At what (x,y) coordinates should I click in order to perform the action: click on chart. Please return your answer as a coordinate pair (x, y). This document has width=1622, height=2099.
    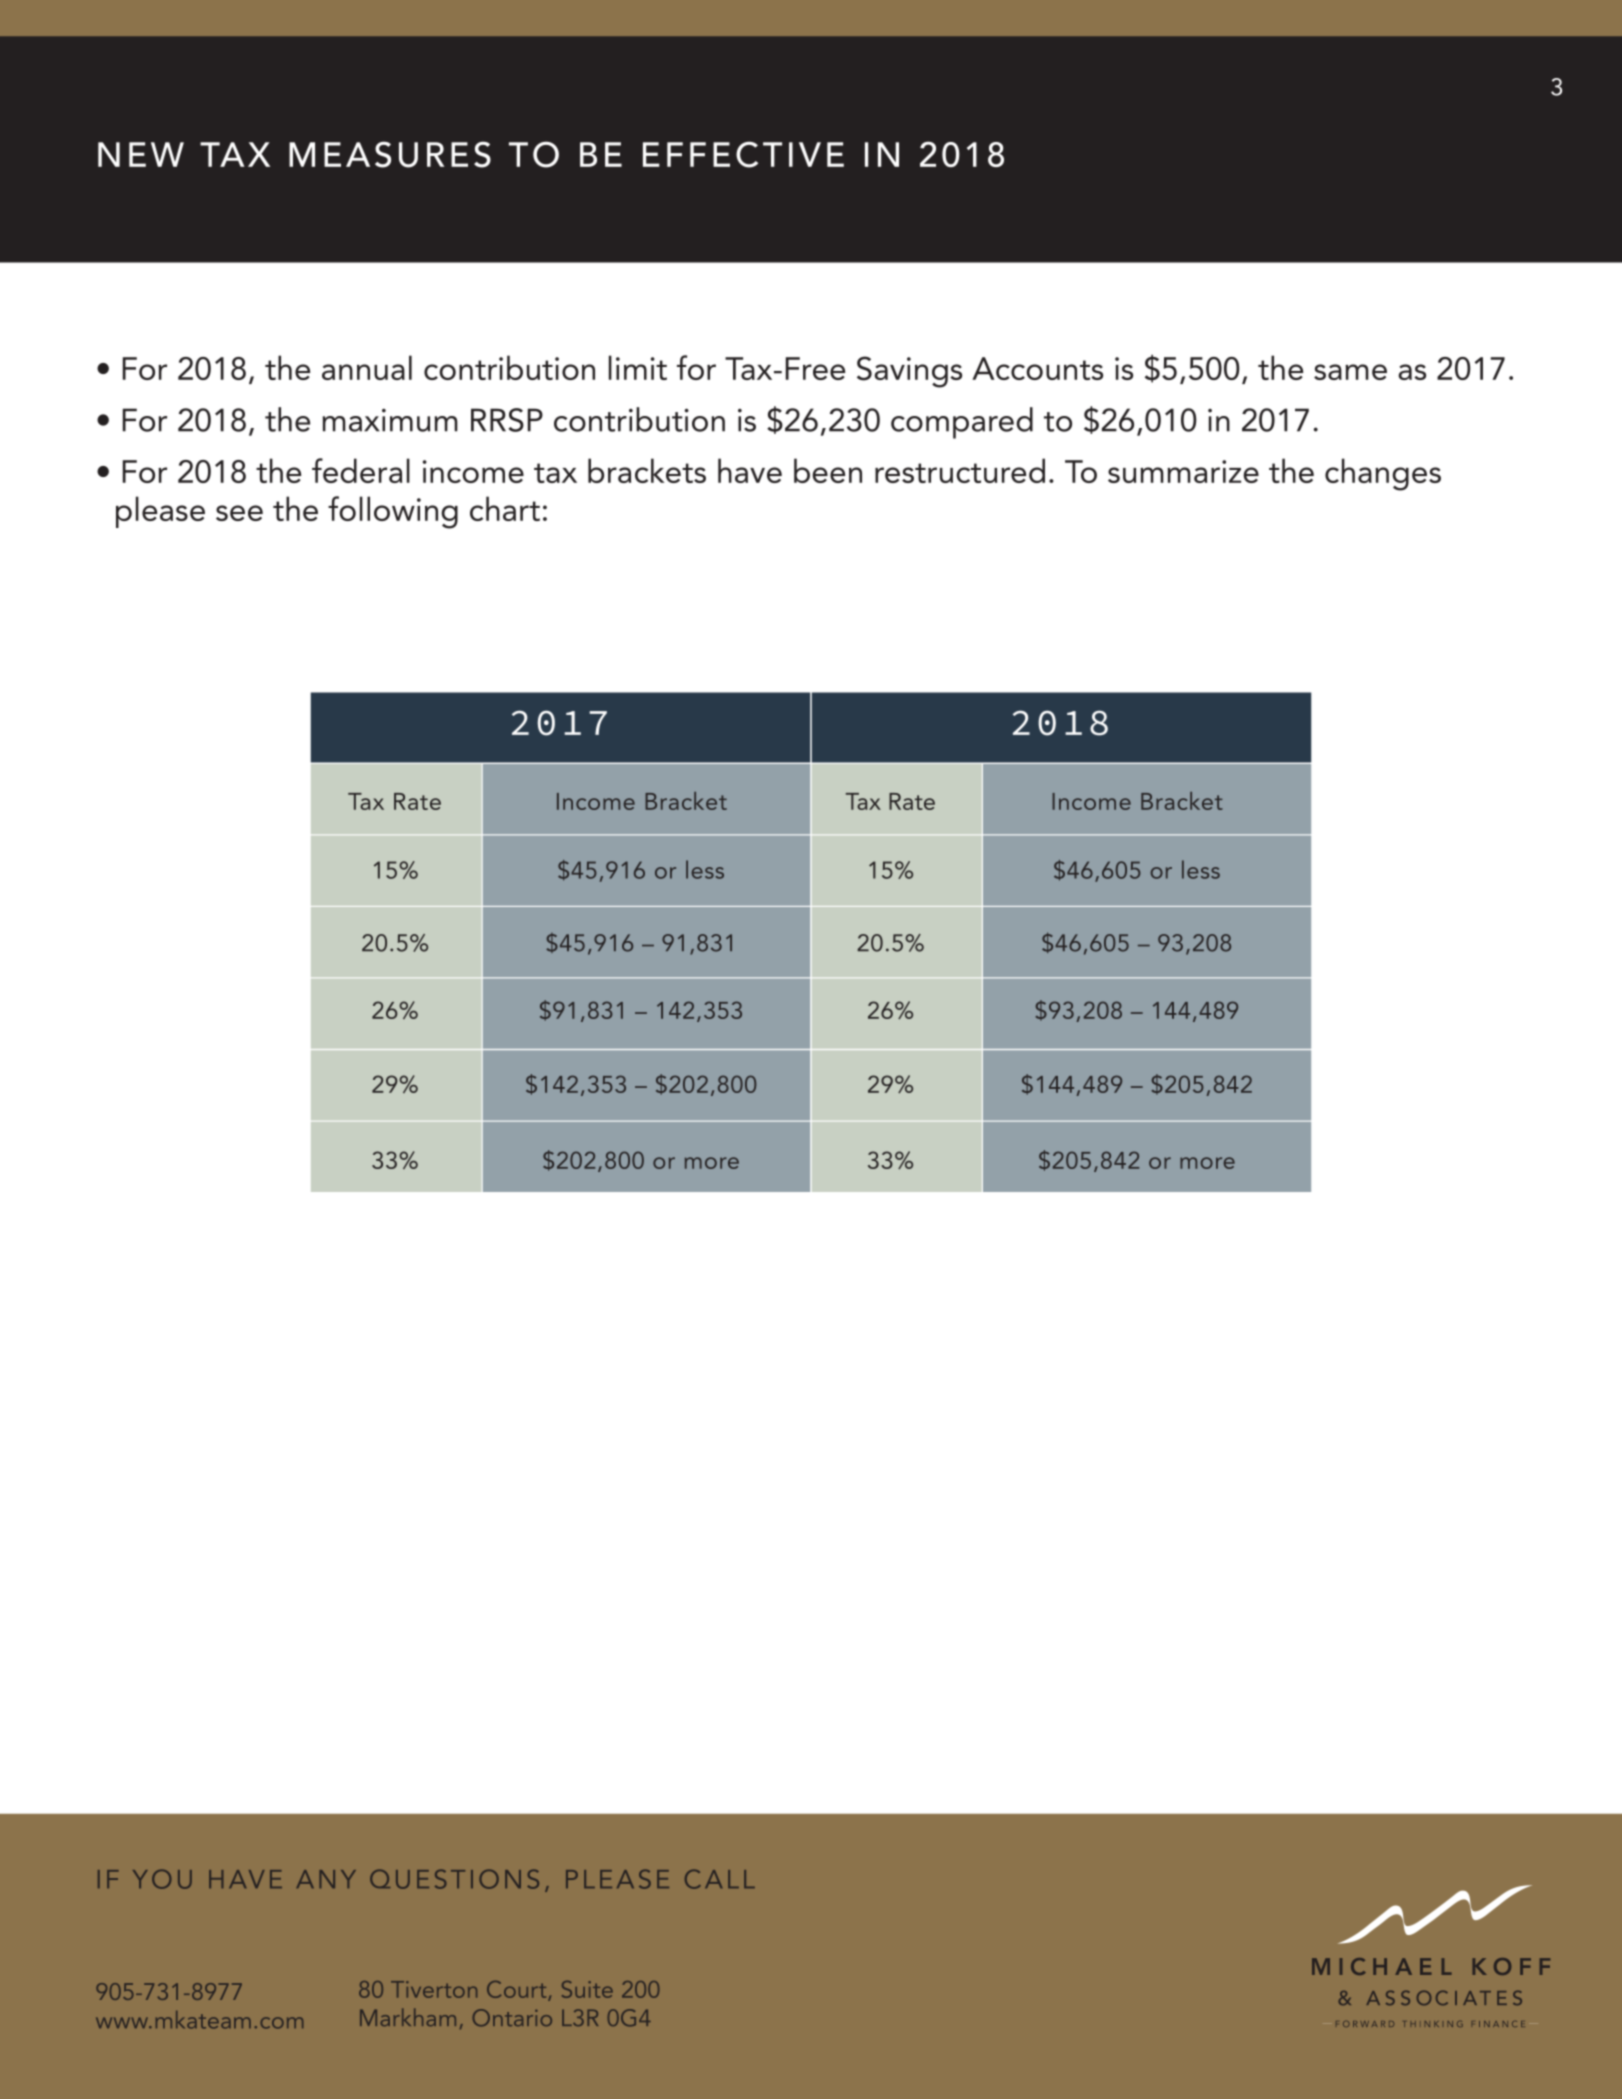
    Looking at the image, I should click on (505, 508).
